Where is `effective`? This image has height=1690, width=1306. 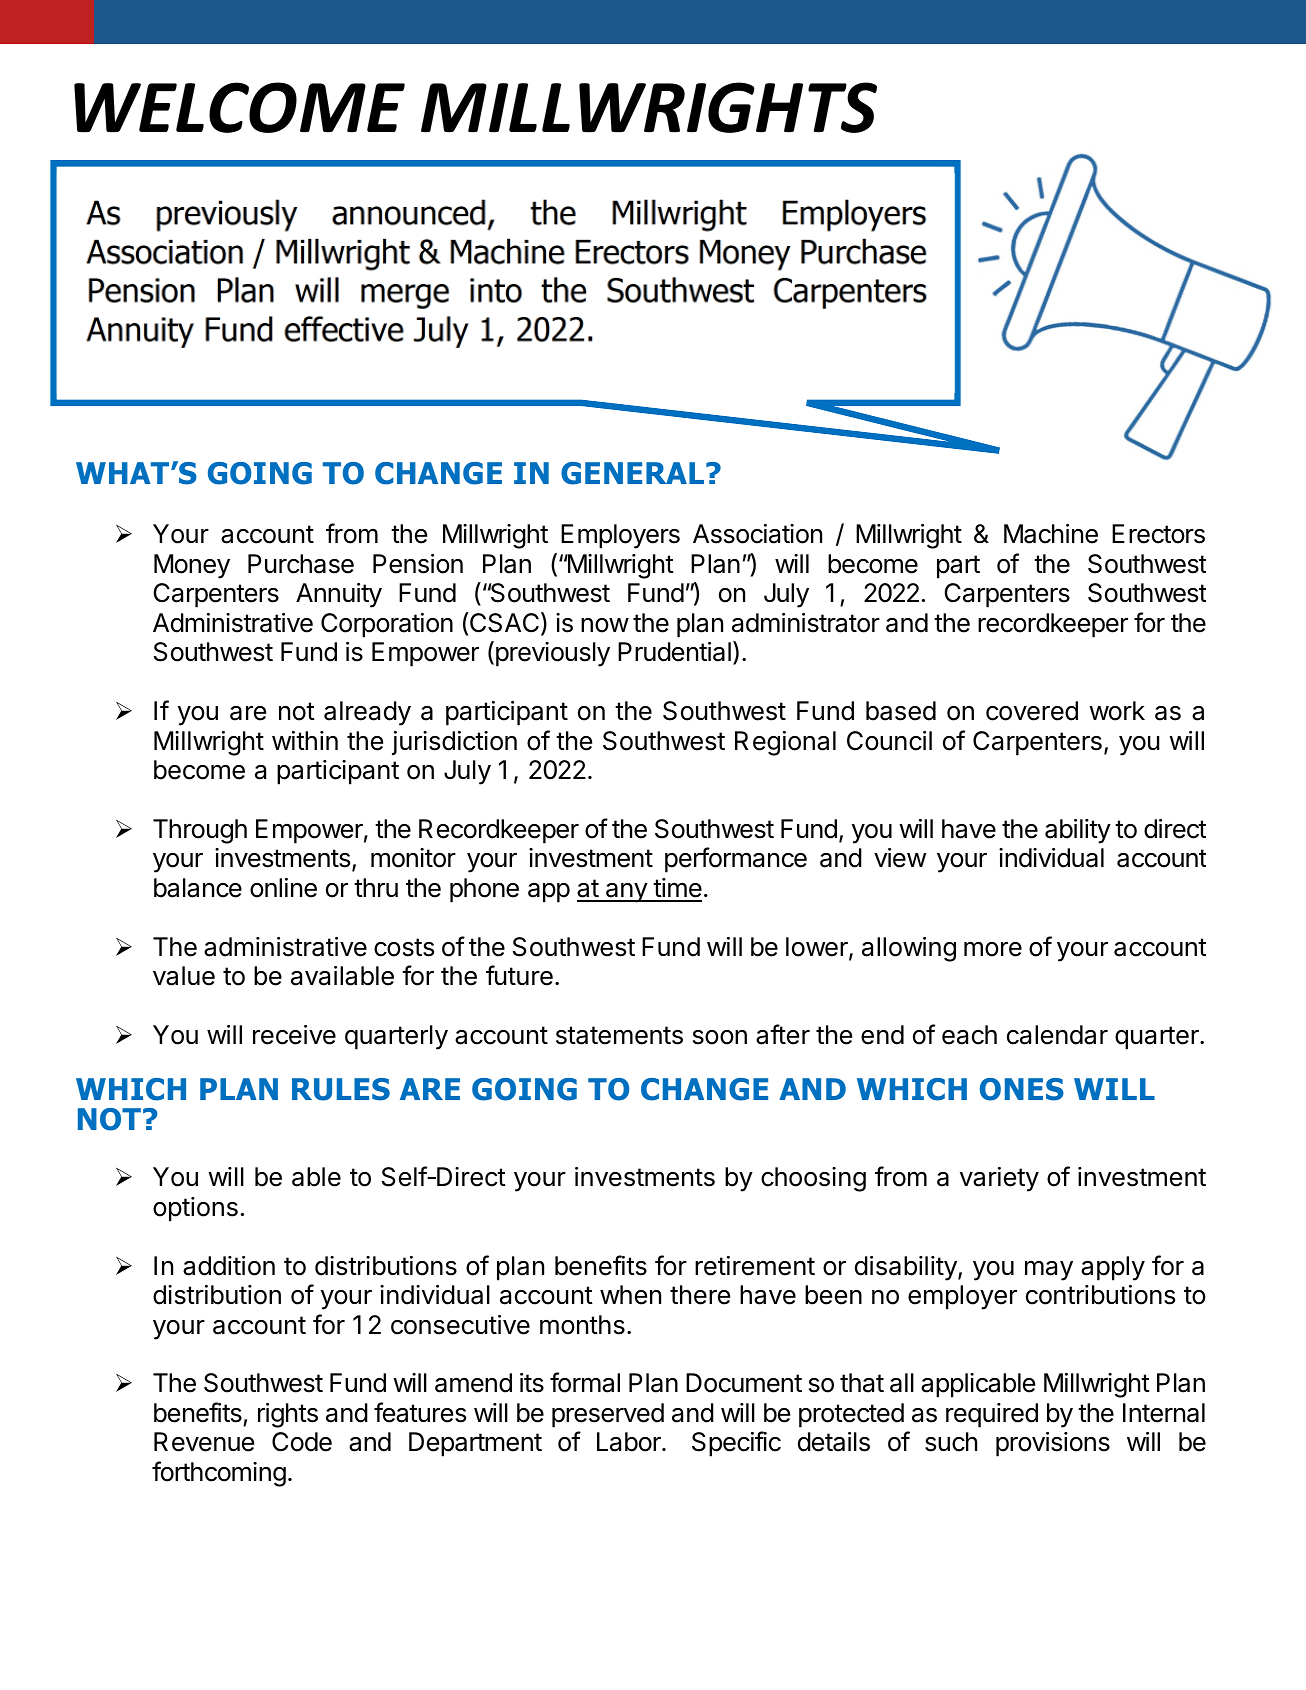 effective is located at coordinates (344, 329).
